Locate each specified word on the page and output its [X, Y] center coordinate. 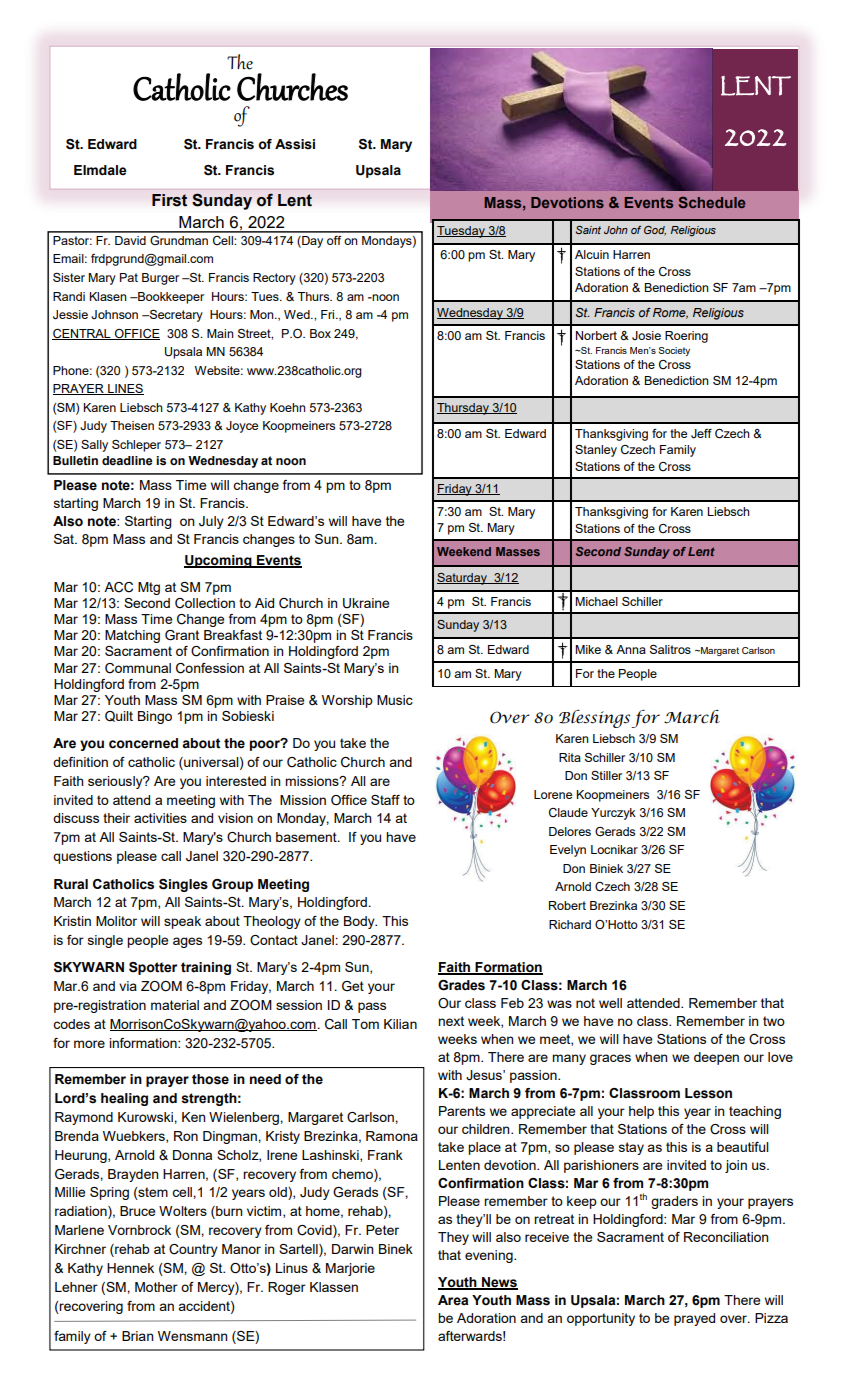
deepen [716, 1058]
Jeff [701, 433]
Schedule [712, 202]
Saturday [463, 579]
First [169, 200]
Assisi [295, 144]
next [451, 1021]
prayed [694, 1319]
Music [395, 700]
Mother [156, 1287]
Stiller [606, 775]
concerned [143, 743]
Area [453, 1300]
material [175, 1005]
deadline [127, 460]
